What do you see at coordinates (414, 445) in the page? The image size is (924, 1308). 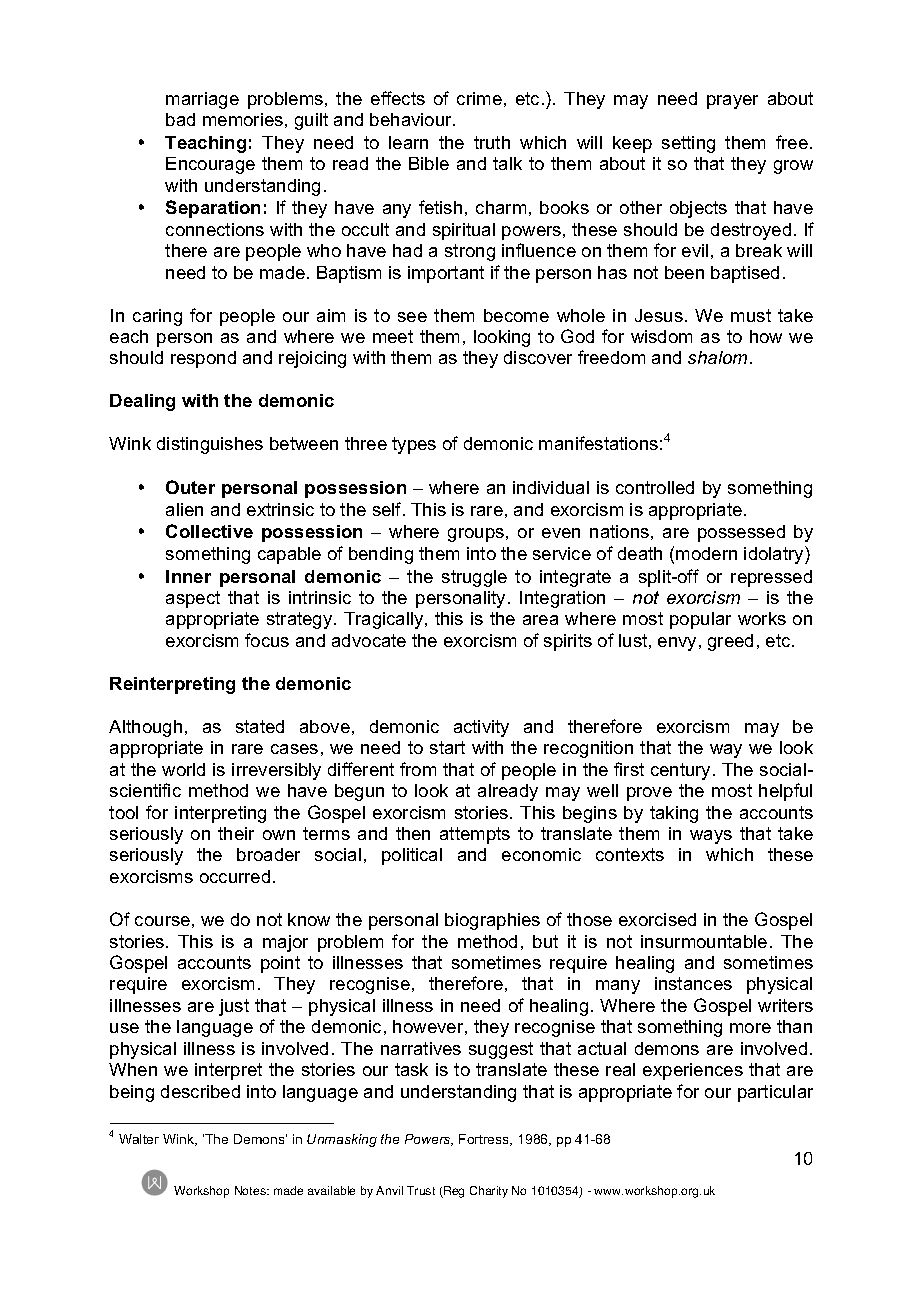 I see `types` at bounding box center [414, 445].
